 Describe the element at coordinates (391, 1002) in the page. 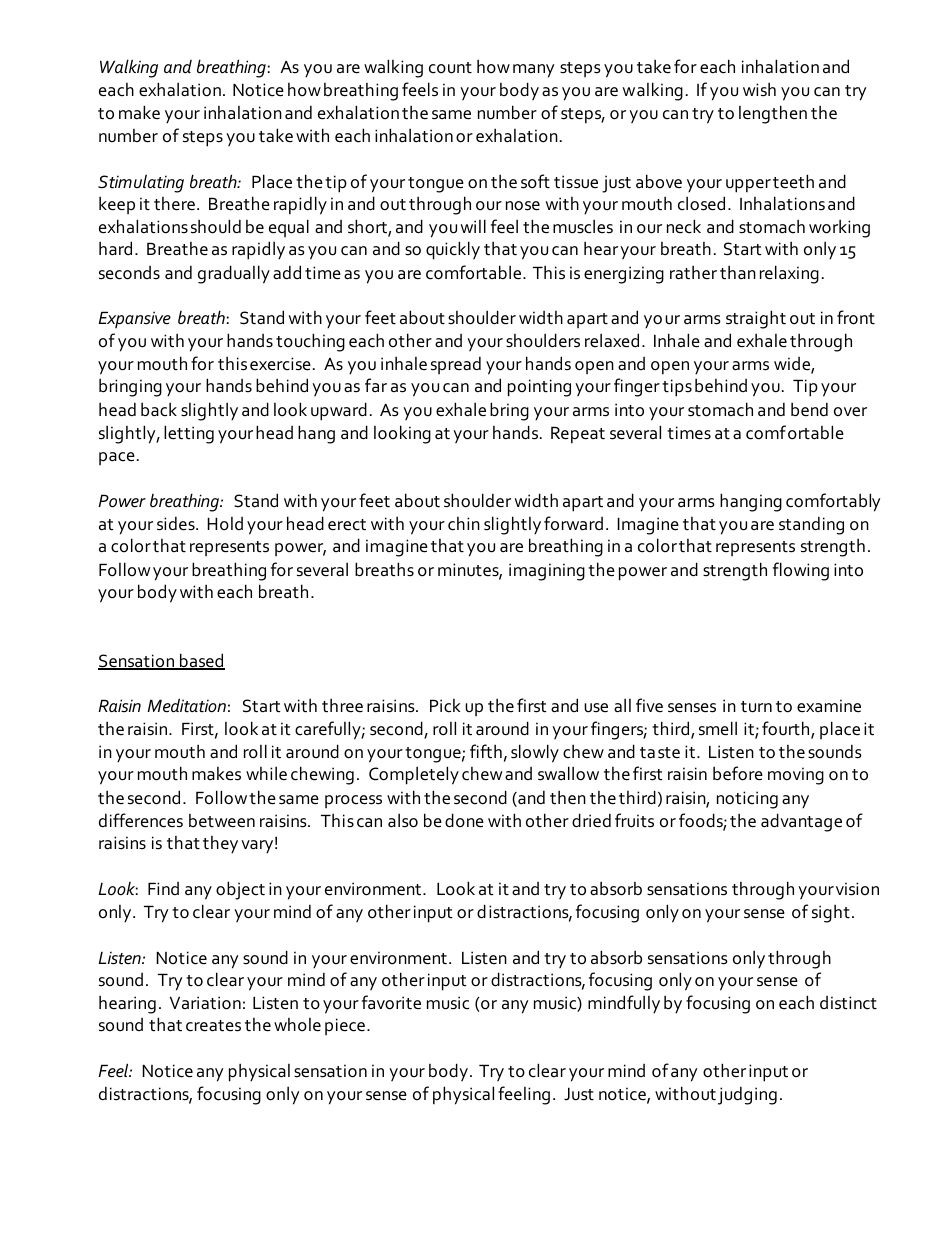

I see `favorite` at that location.
